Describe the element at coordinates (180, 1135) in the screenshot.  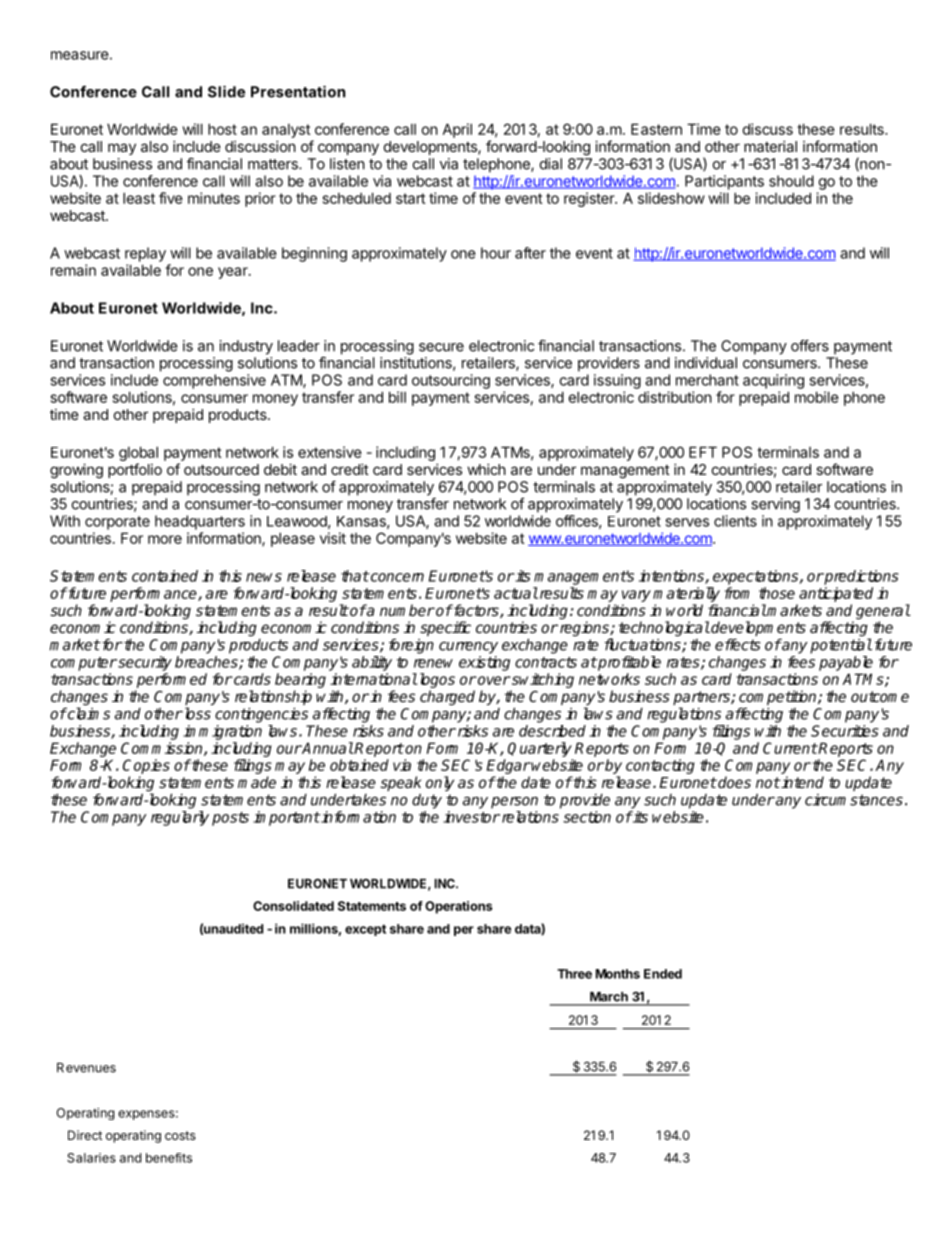
I see `costs` at that location.
